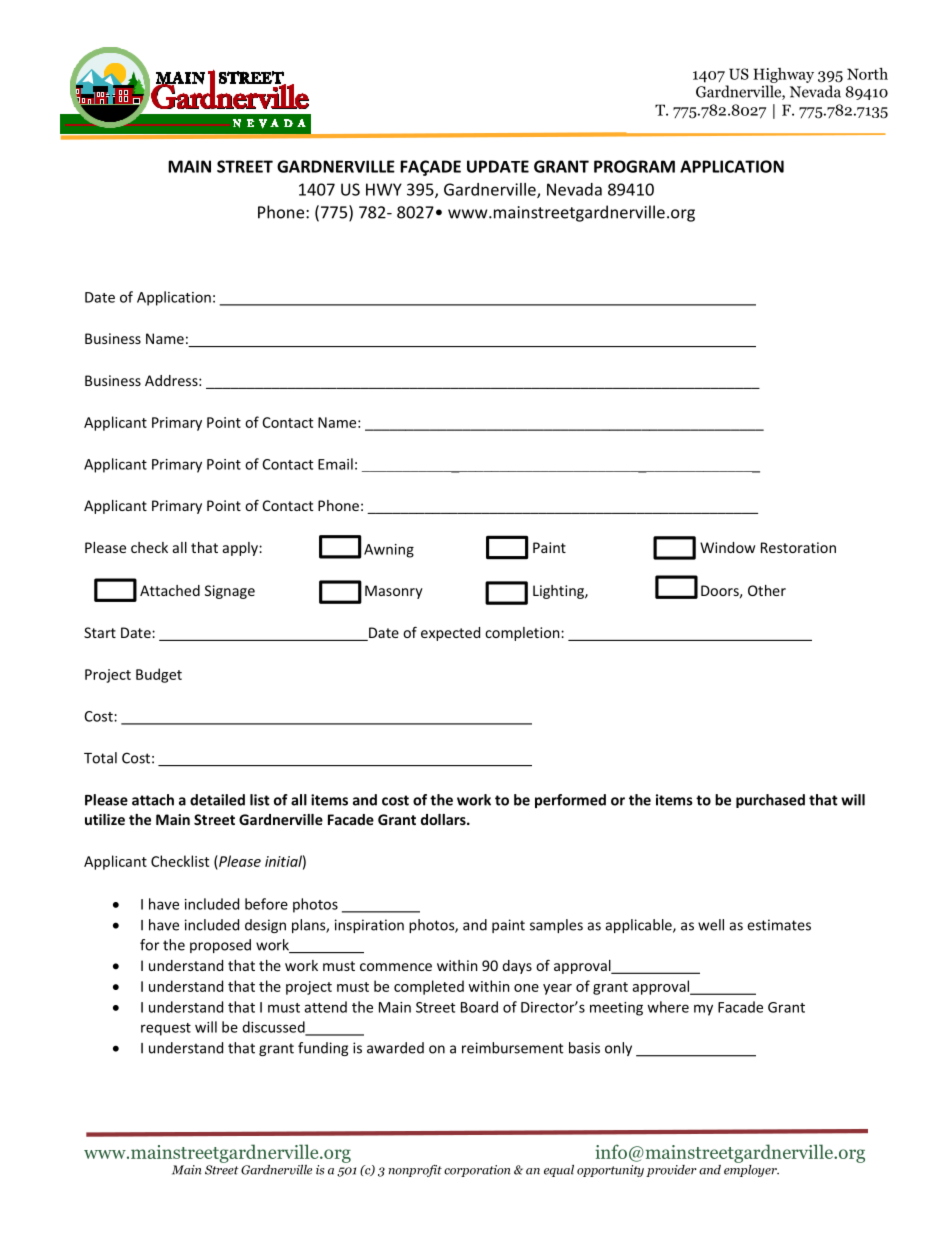 Image resolution: width=952 pixels, height=1233 pixels. Describe the element at coordinates (450, 634) in the screenshot. I see `expected` at that location.
